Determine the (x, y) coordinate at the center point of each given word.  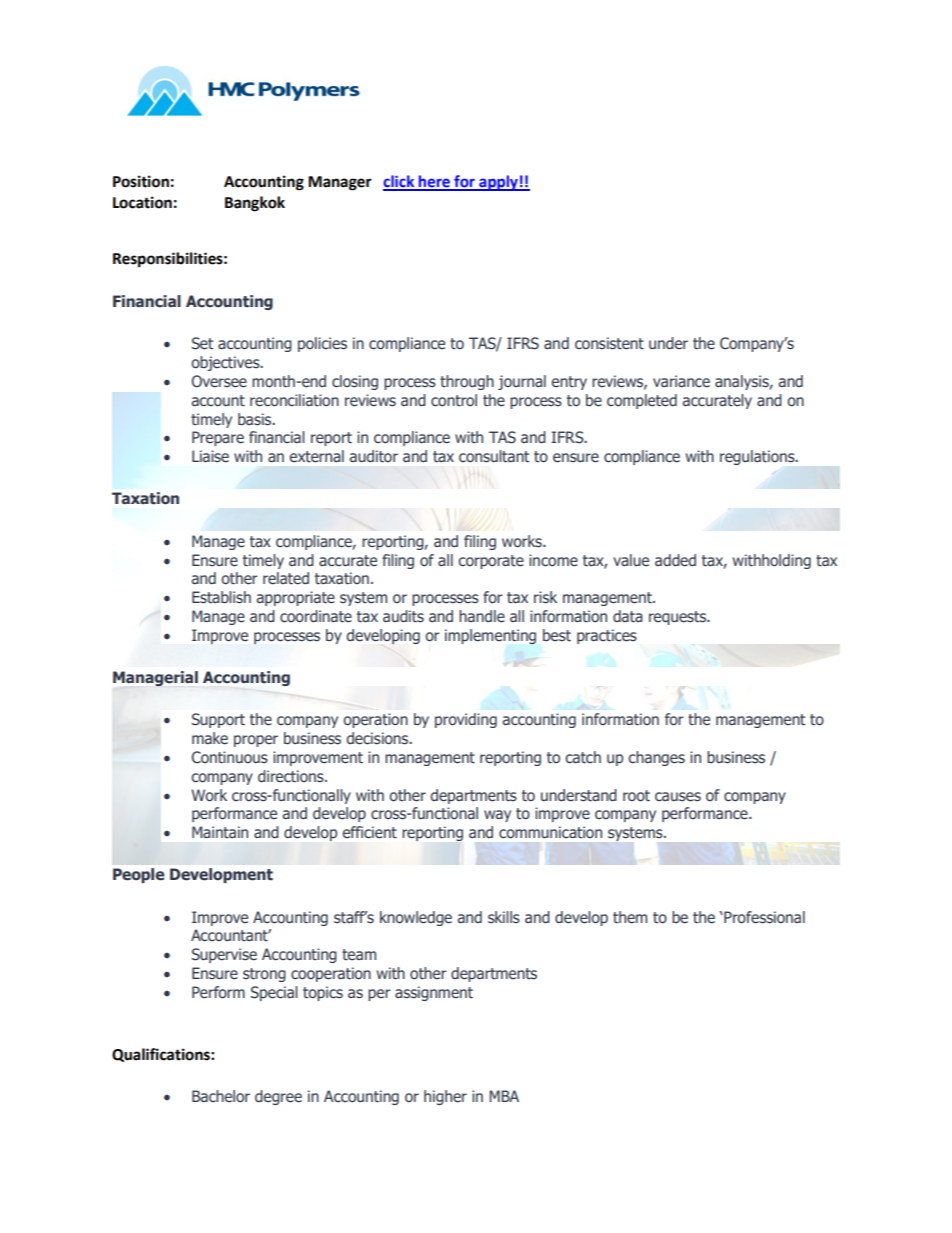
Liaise (210, 456)
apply (498, 183)
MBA (504, 1096)
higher (445, 1097)
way (497, 816)
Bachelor (221, 1096)
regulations (758, 457)
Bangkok (255, 204)
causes (678, 797)
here (434, 182)
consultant (494, 456)
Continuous (230, 757)
